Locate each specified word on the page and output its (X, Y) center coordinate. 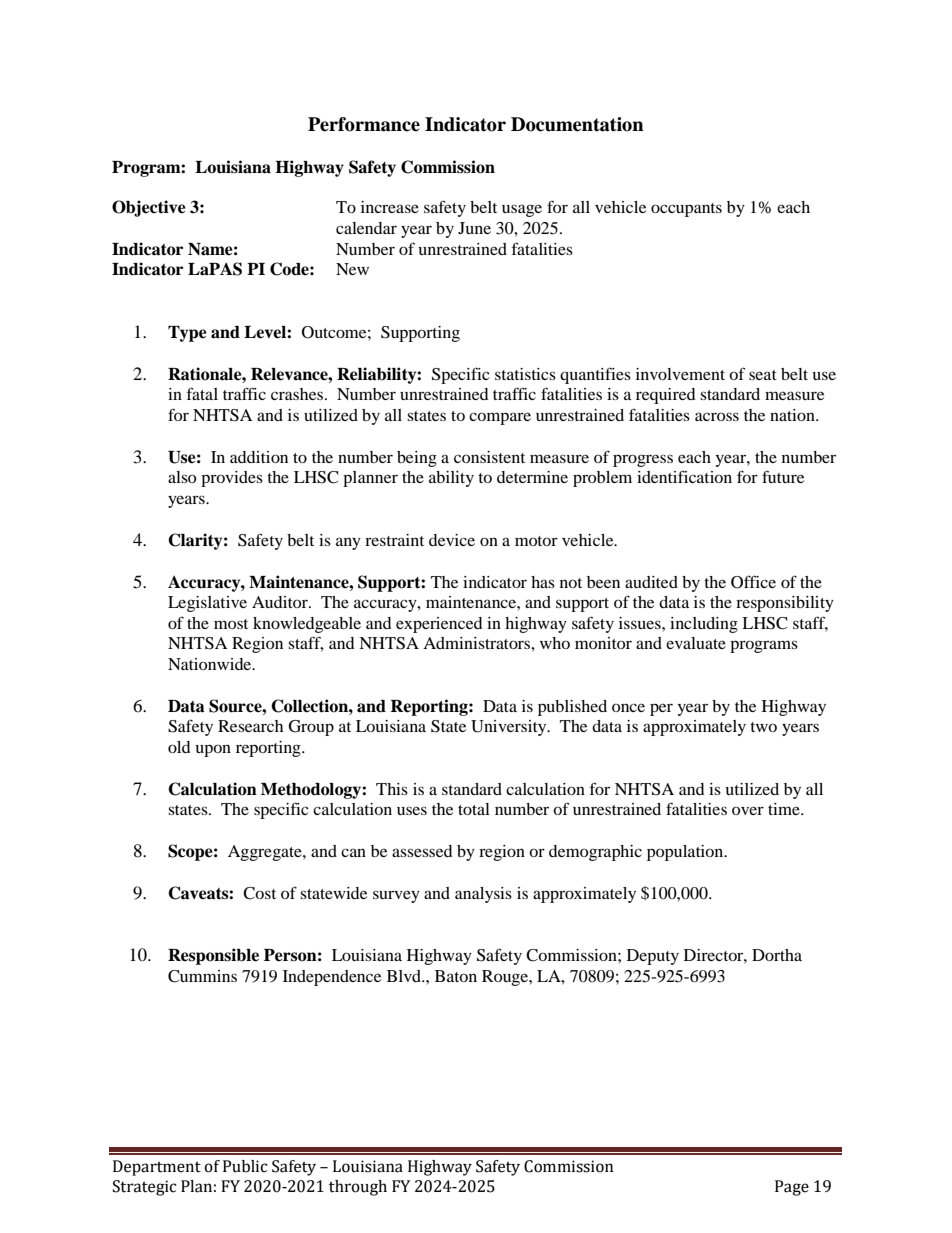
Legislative (207, 604)
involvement (680, 374)
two (763, 727)
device (452, 540)
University (510, 728)
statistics (525, 374)
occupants (686, 210)
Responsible (213, 956)
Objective (149, 208)
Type (187, 334)
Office (753, 582)
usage (522, 210)
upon (213, 750)
